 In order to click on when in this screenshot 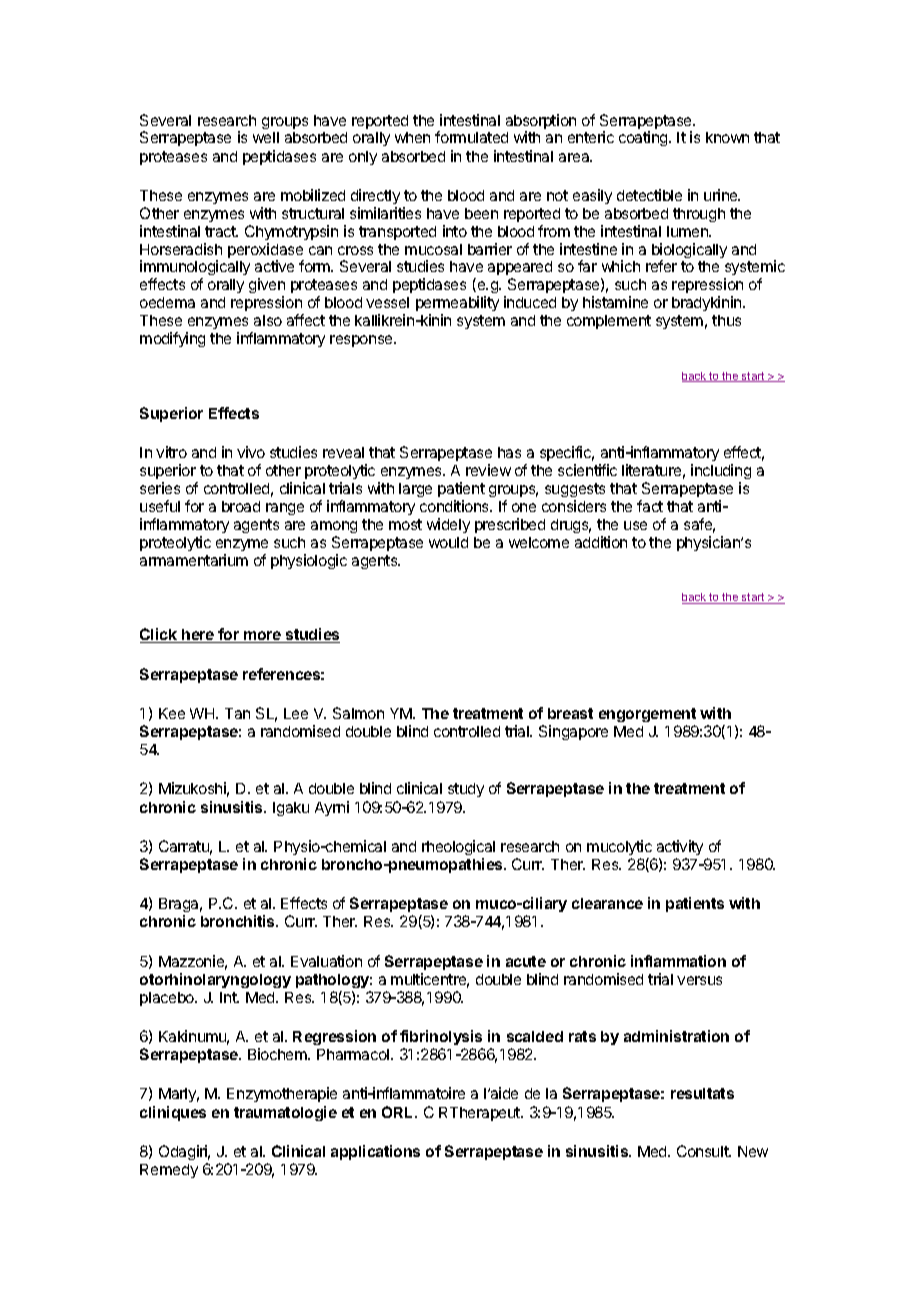, I will do `click(412, 137)`.
